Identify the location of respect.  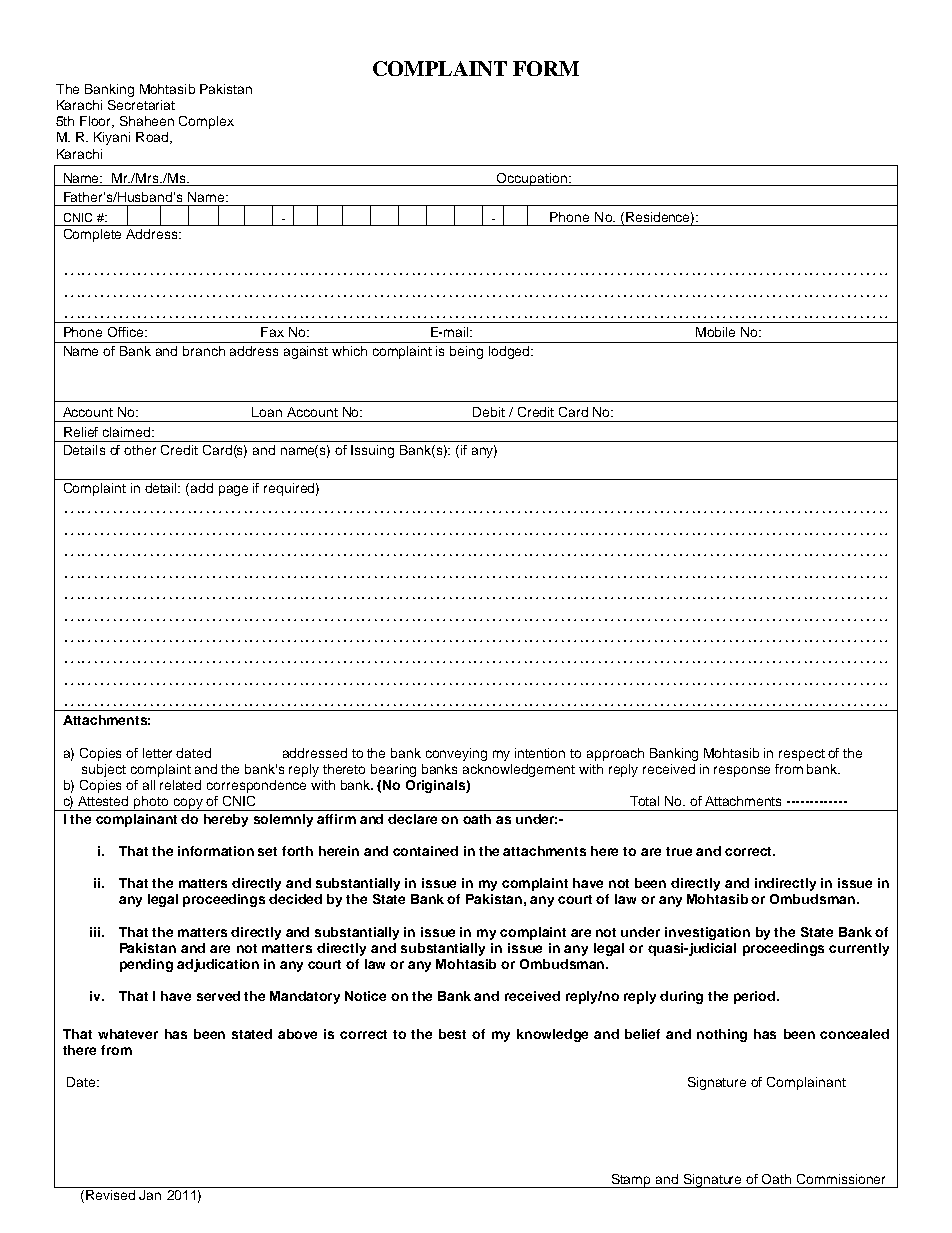
(802, 755).
